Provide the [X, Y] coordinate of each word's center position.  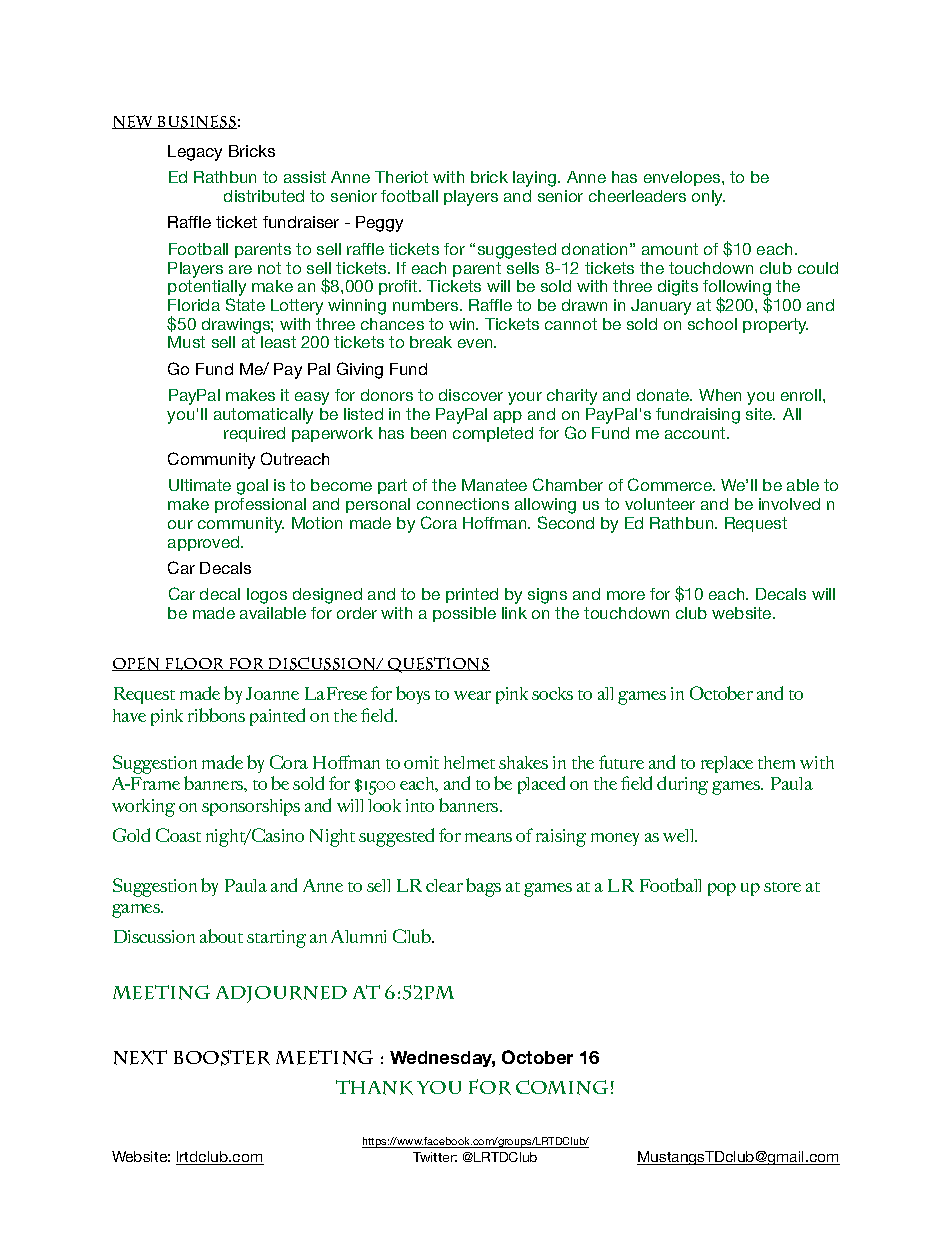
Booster [222, 1058]
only [708, 198]
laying [536, 179]
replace [727, 764]
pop [722, 889]
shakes [523, 762]
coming [562, 1087]
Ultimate [200, 485]
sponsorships [251, 807]
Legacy [195, 153]
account [696, 433]
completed [493, 434]
